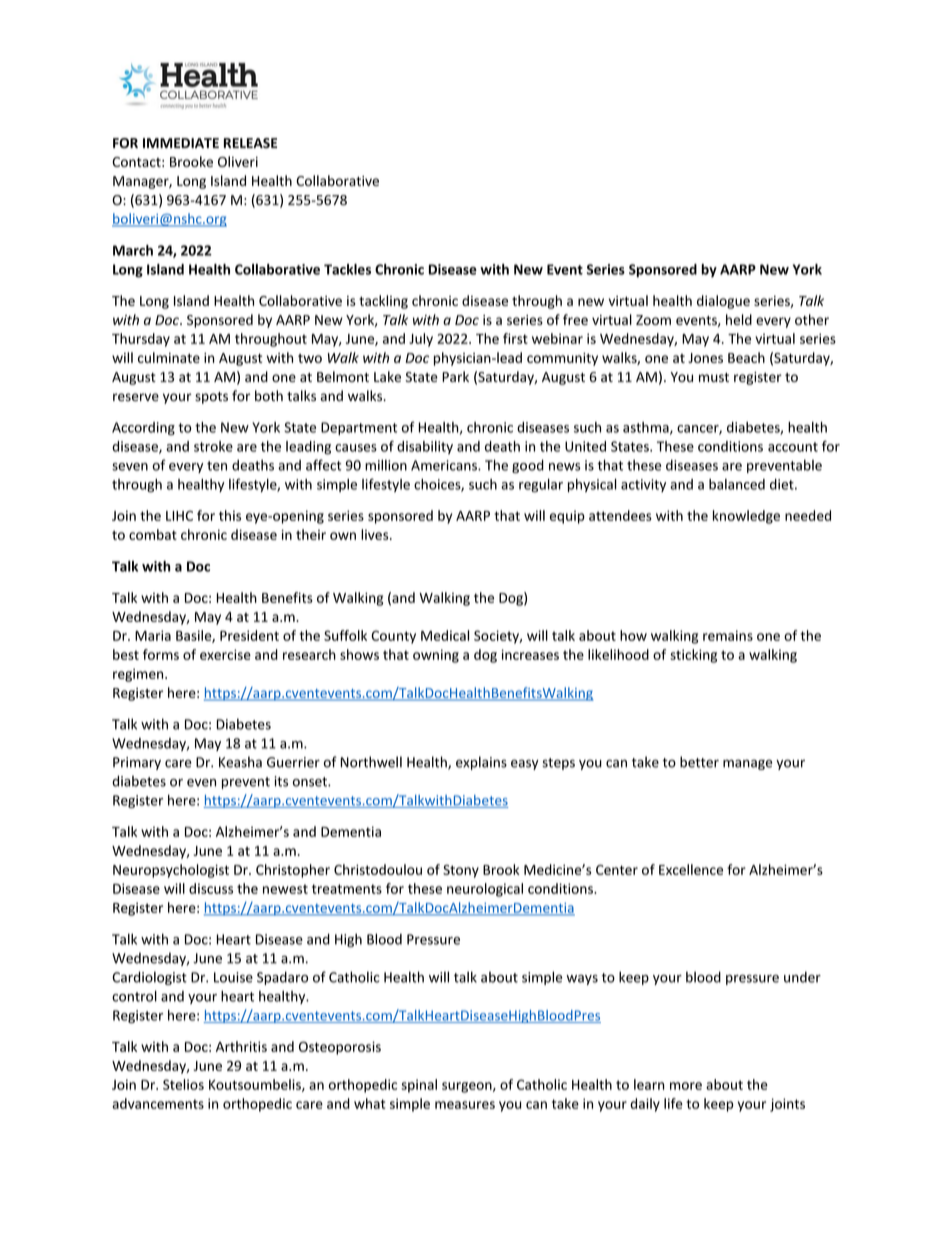  Describe the element at coordinates (181, 143) in the image. I see `IMMEDIATE` at that location.
